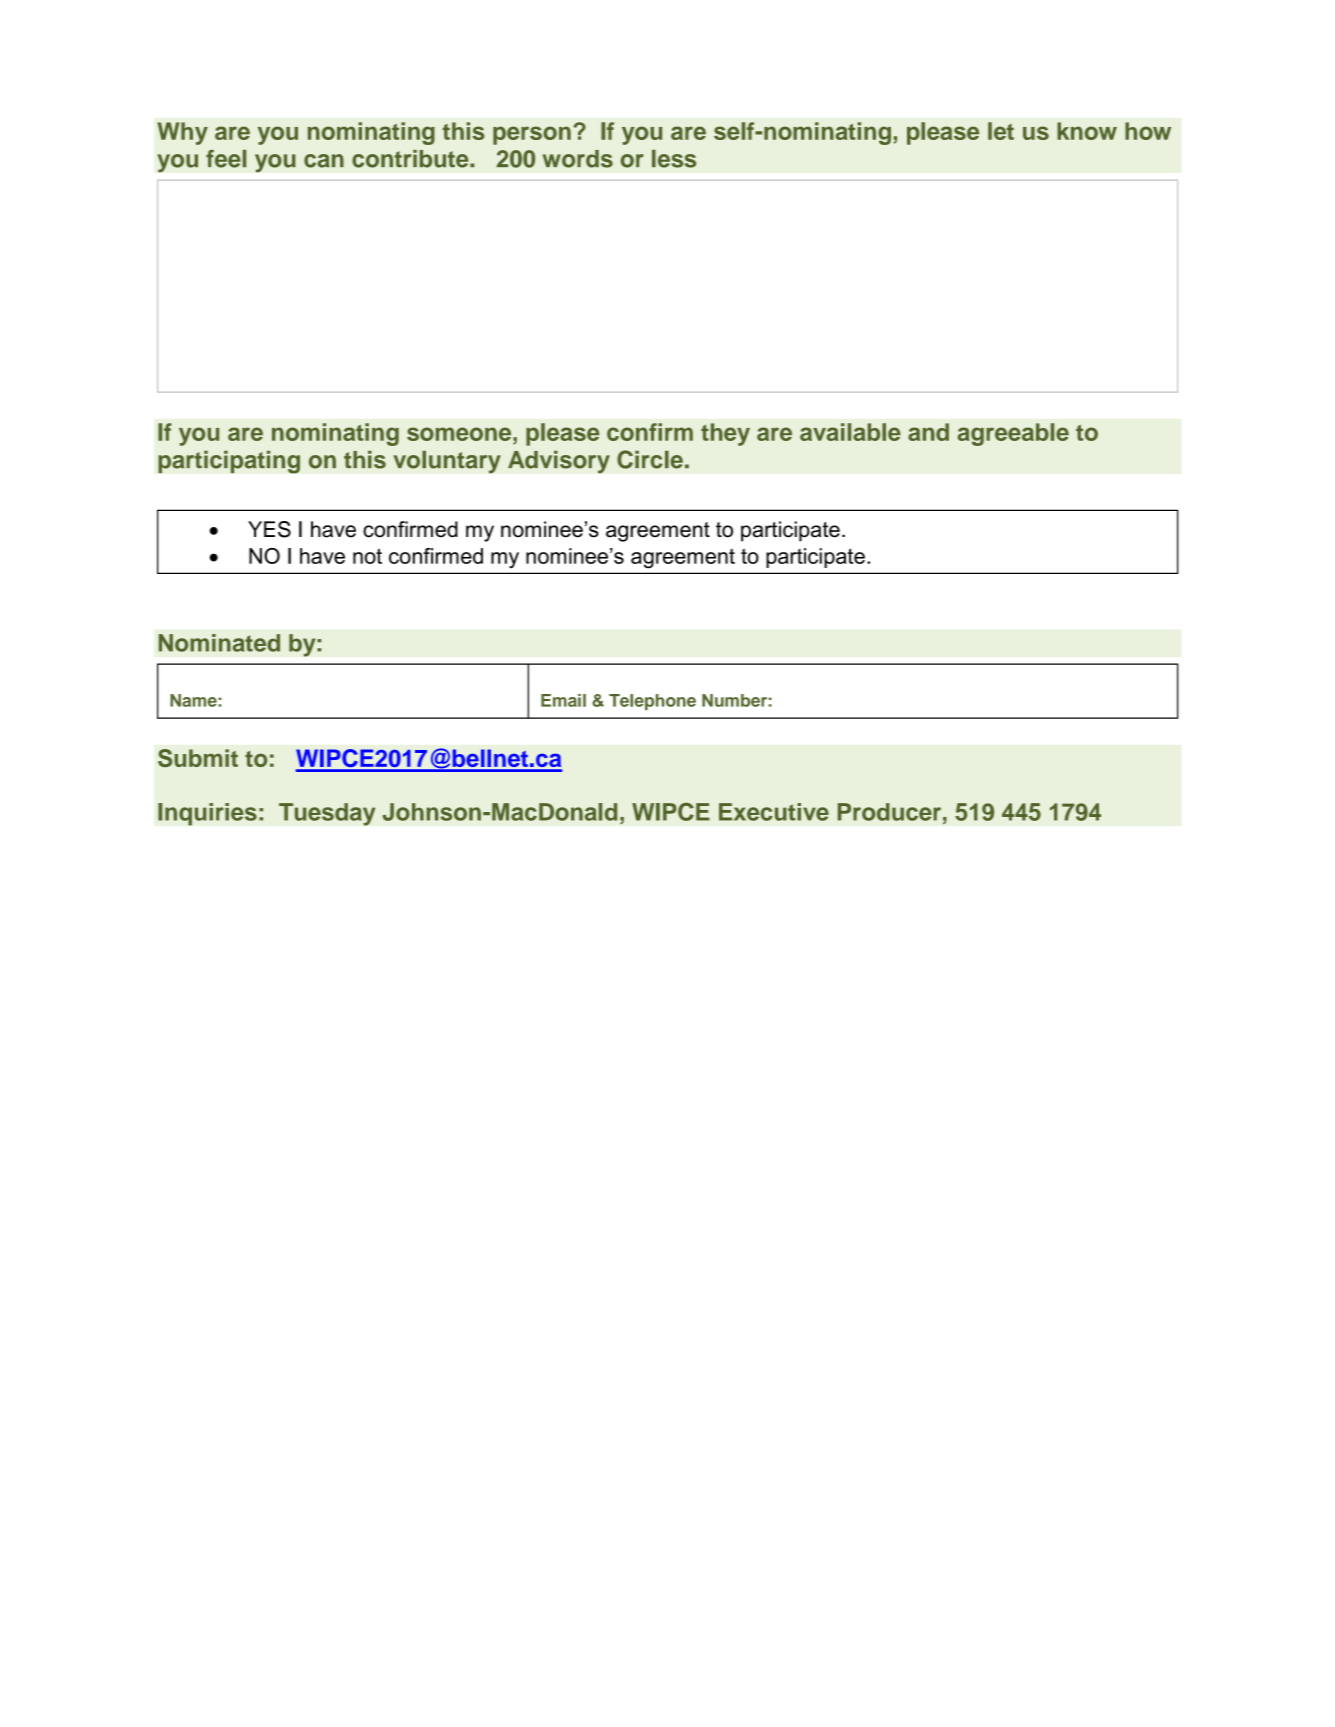  What do you see at coordinates (327, 814) in the screenshot?
I see `Tuesday` at bounding box center [327, 814].
